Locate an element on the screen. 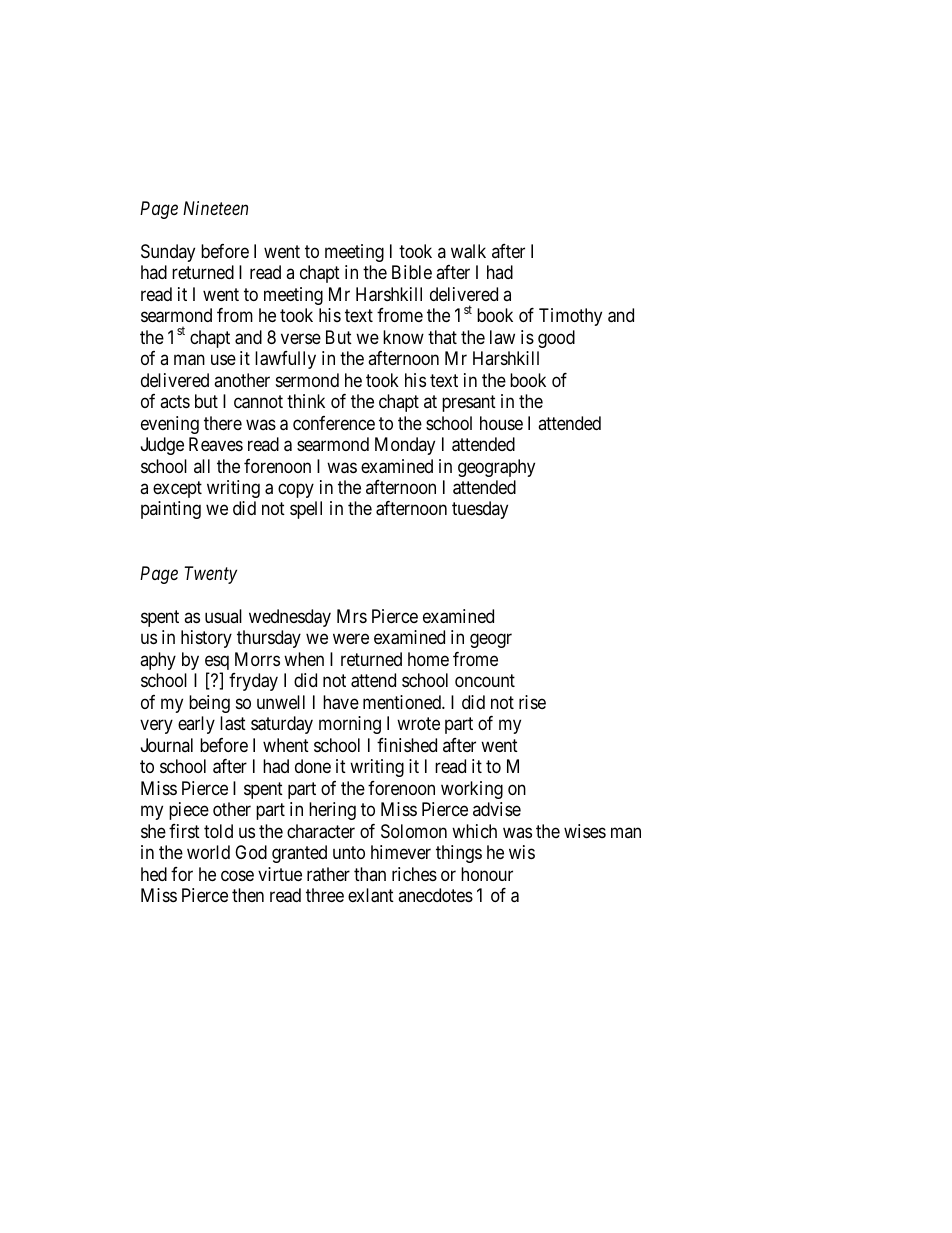 The width and height of the screenshot is (952, 1233). Bible is located at coordinates (412, 272).
